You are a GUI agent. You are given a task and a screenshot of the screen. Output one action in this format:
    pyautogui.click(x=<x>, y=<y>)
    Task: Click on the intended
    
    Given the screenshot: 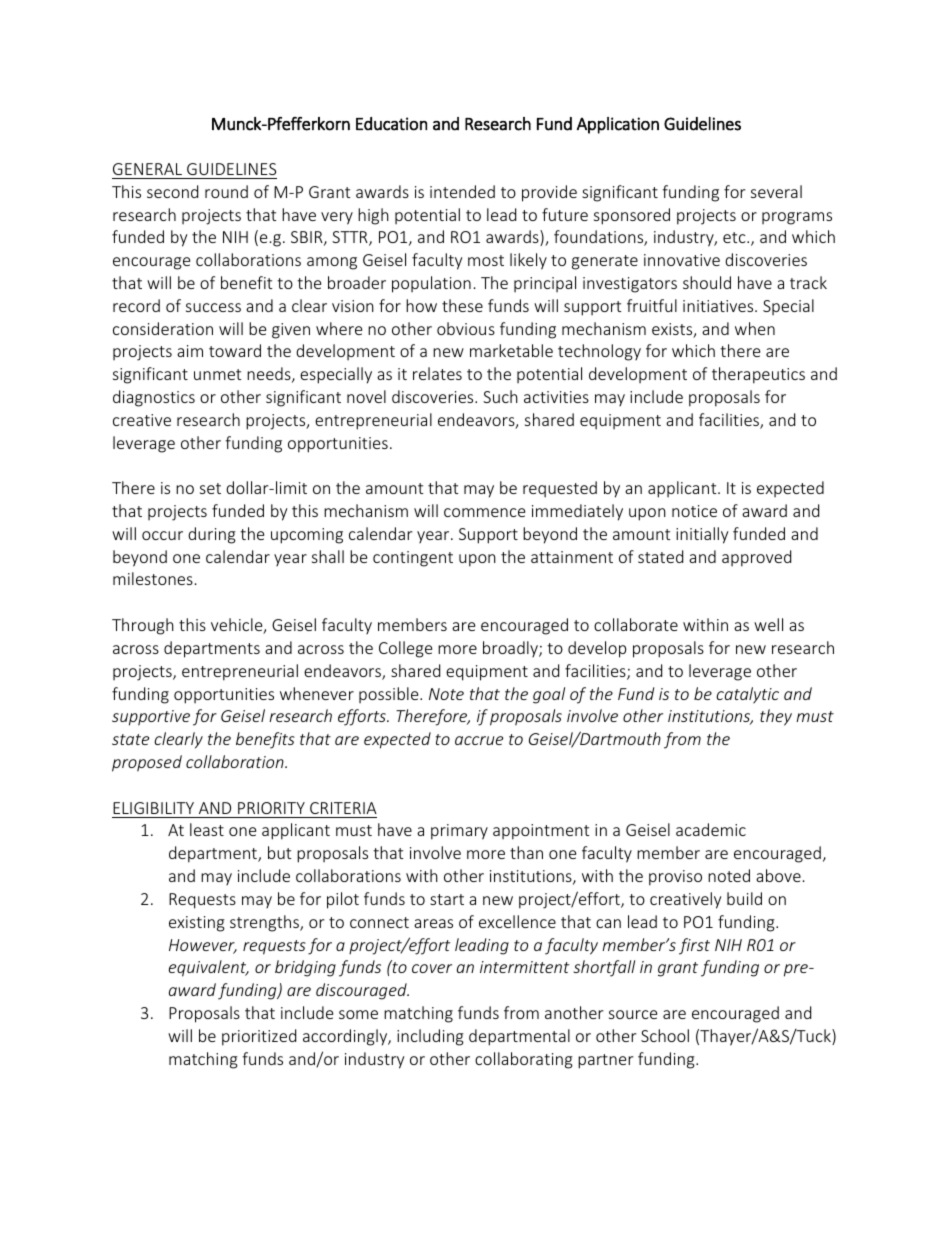 What is the action you would take?
    pyautogui.click(x=462, y=191)
